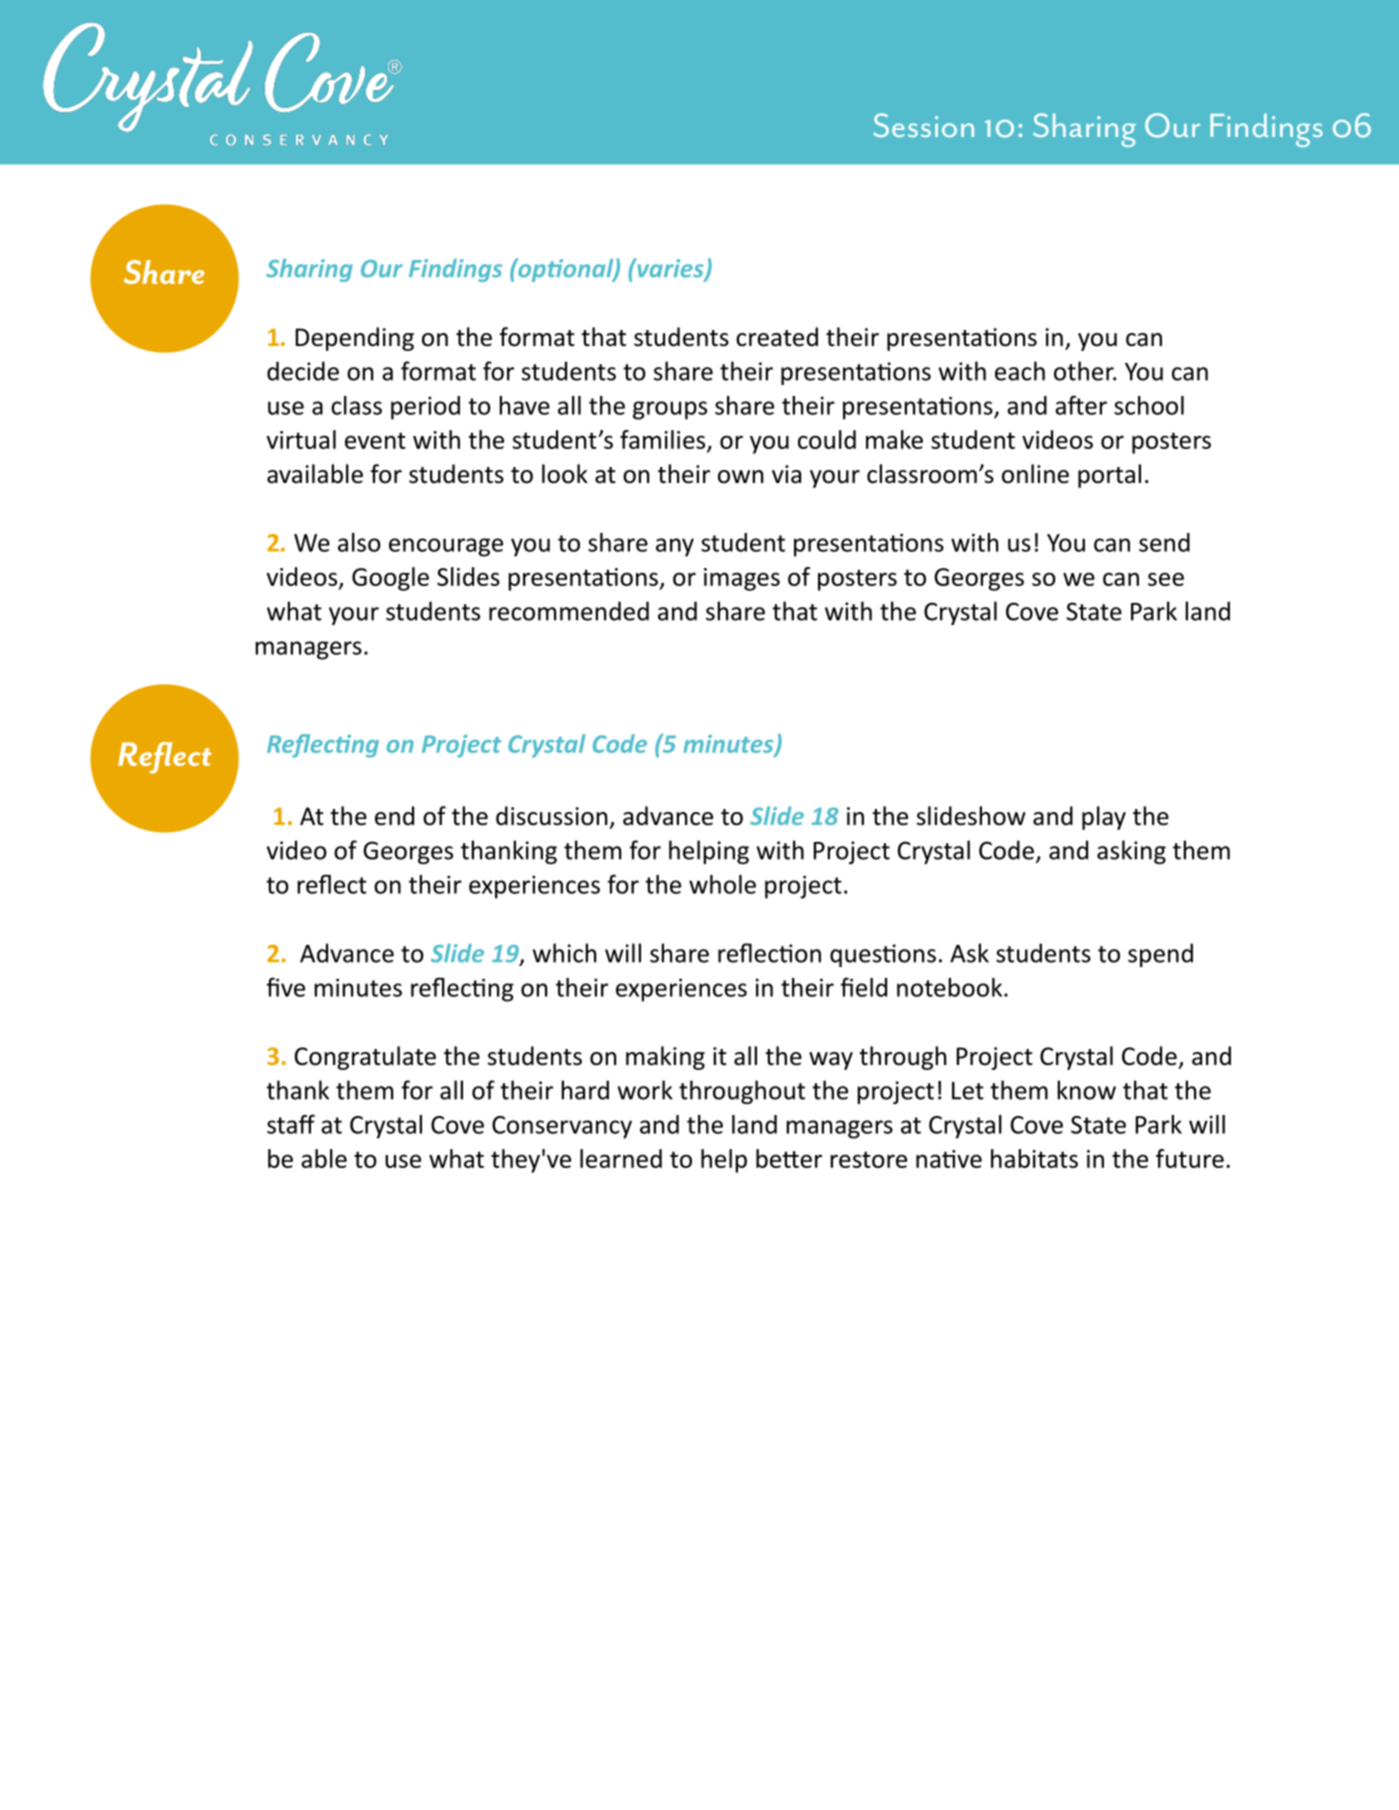  I want to click on event, so click(375, 440).
